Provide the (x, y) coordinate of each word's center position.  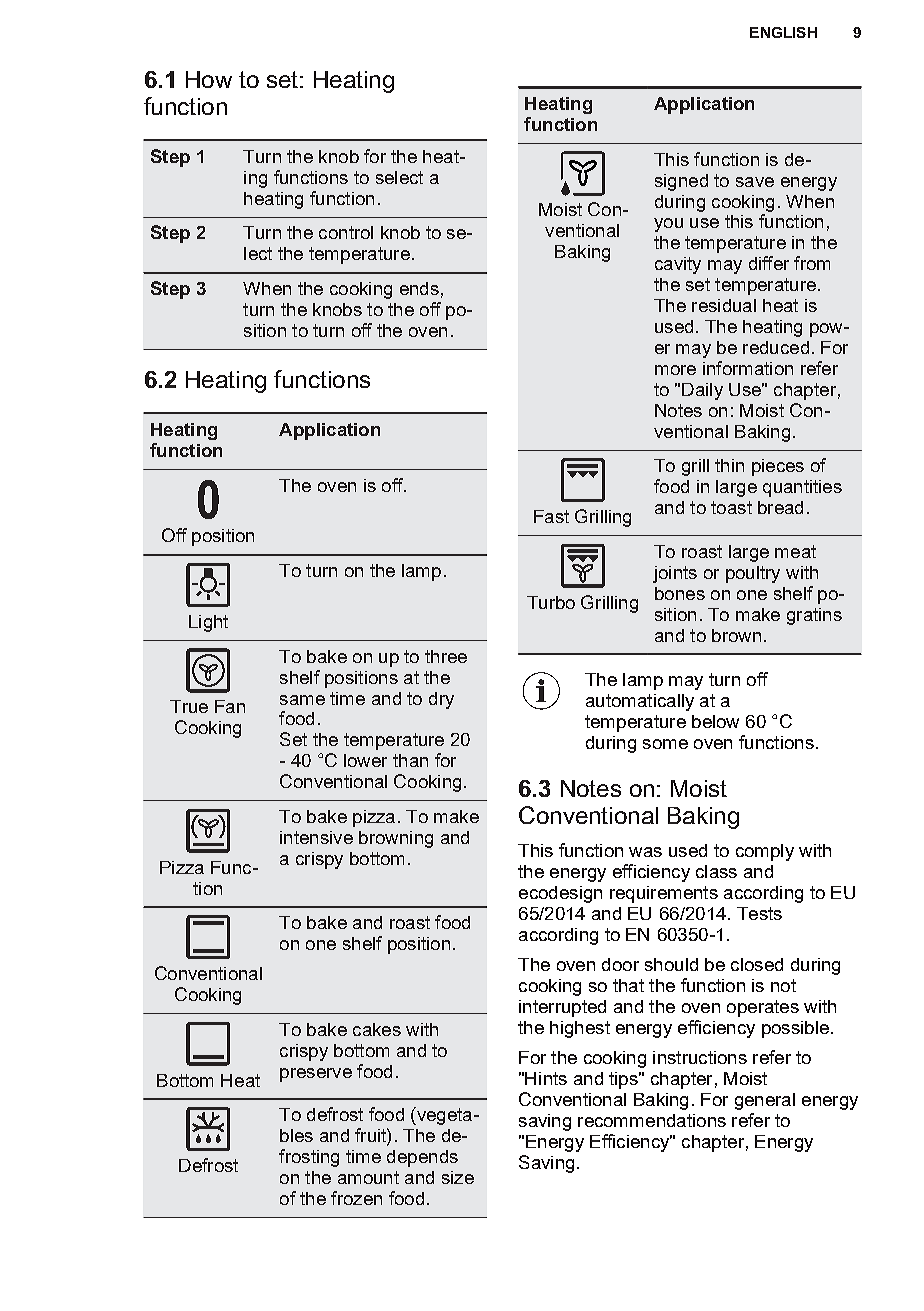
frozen (356, 1198)
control (346, 232)
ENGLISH (783, 32)
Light (208, 623)
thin (729, 465)
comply (765, 852)
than (410, 760)
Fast (551, 516)
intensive (316, 837)
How (209, 79)
